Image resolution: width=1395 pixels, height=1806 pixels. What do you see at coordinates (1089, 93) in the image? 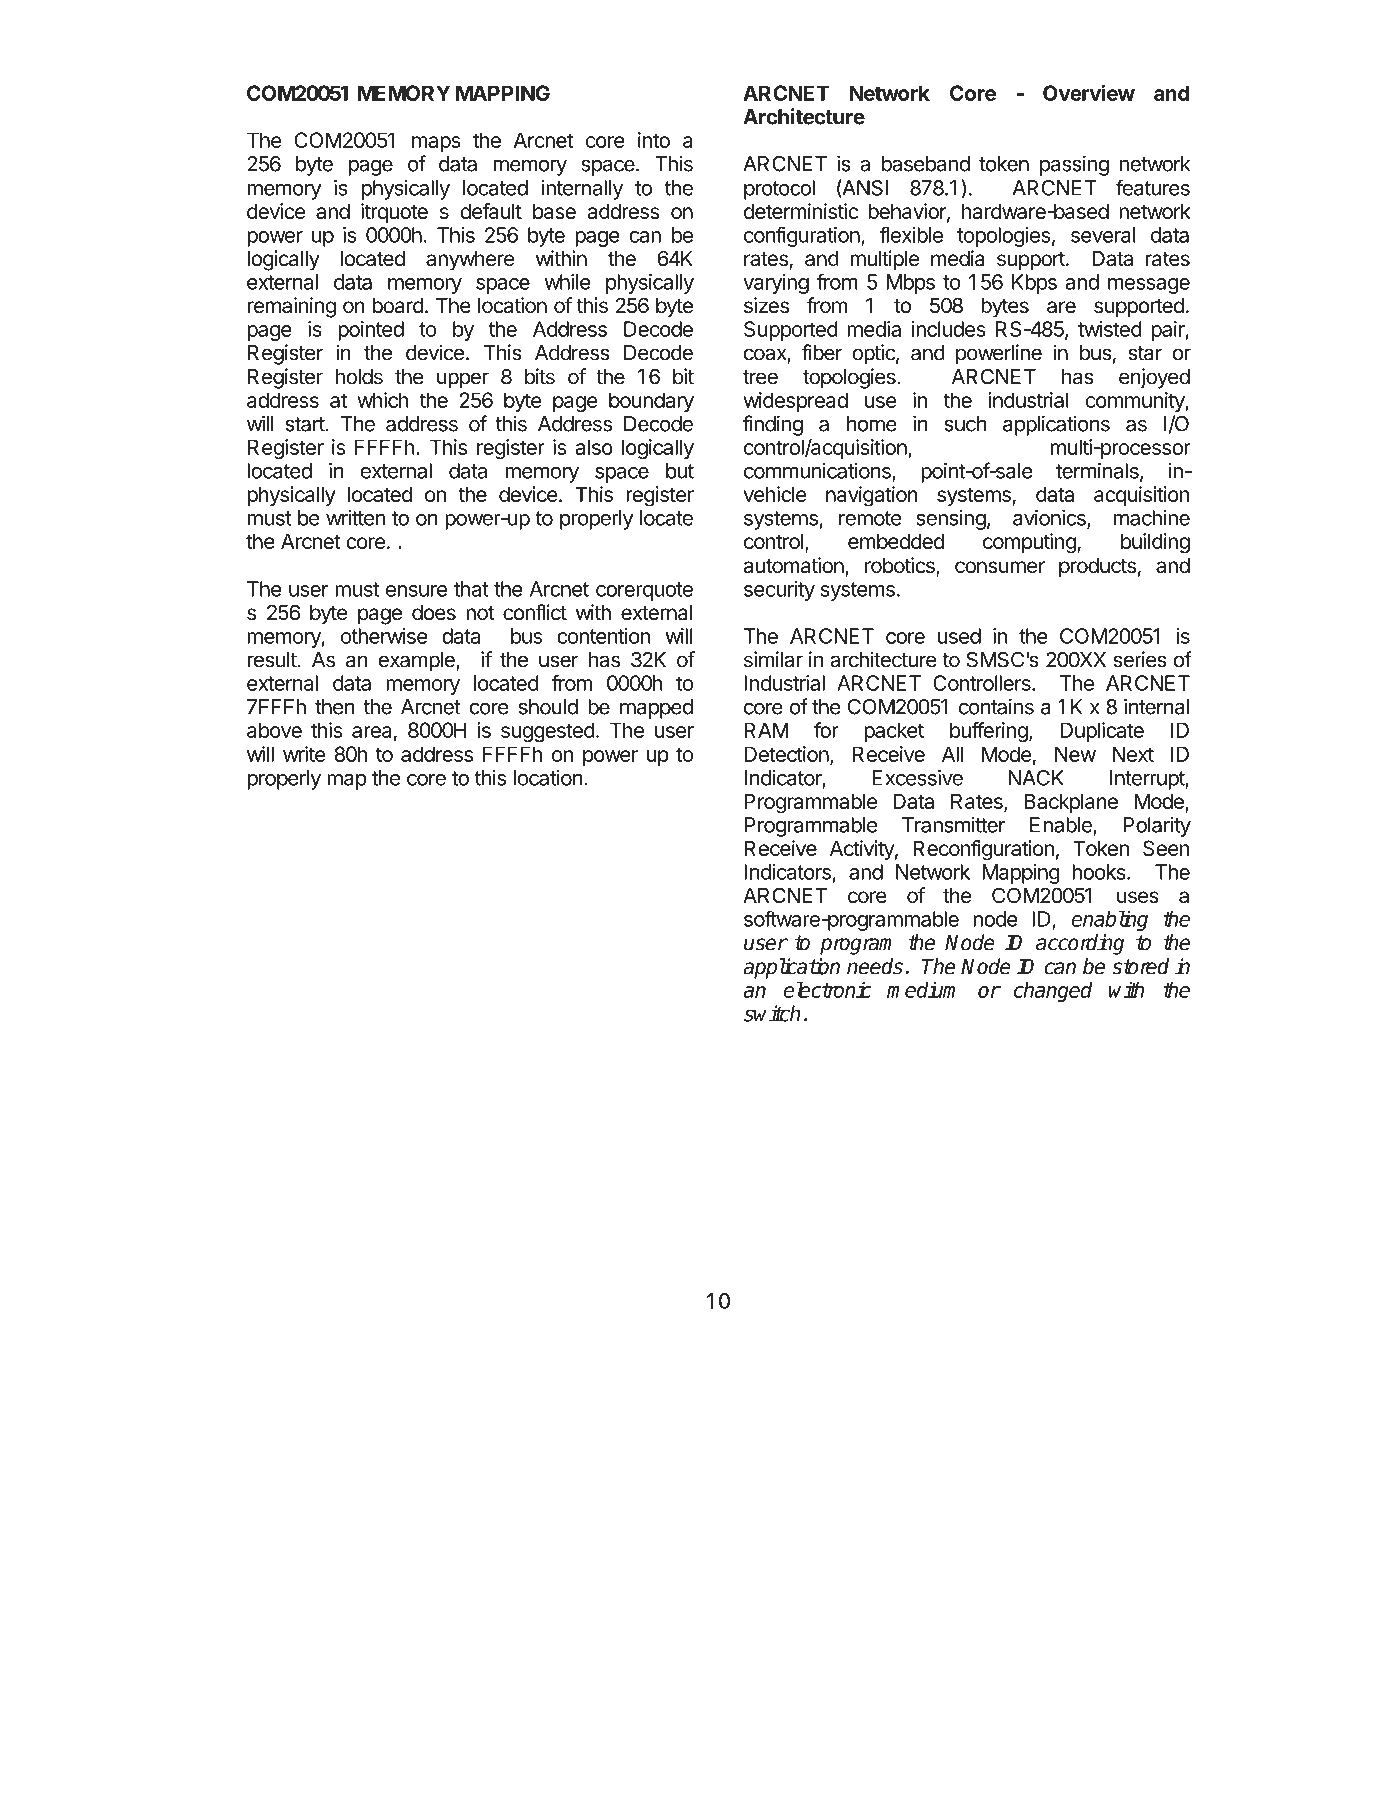
I see `Overview` at bounding box center [1089, 93].
